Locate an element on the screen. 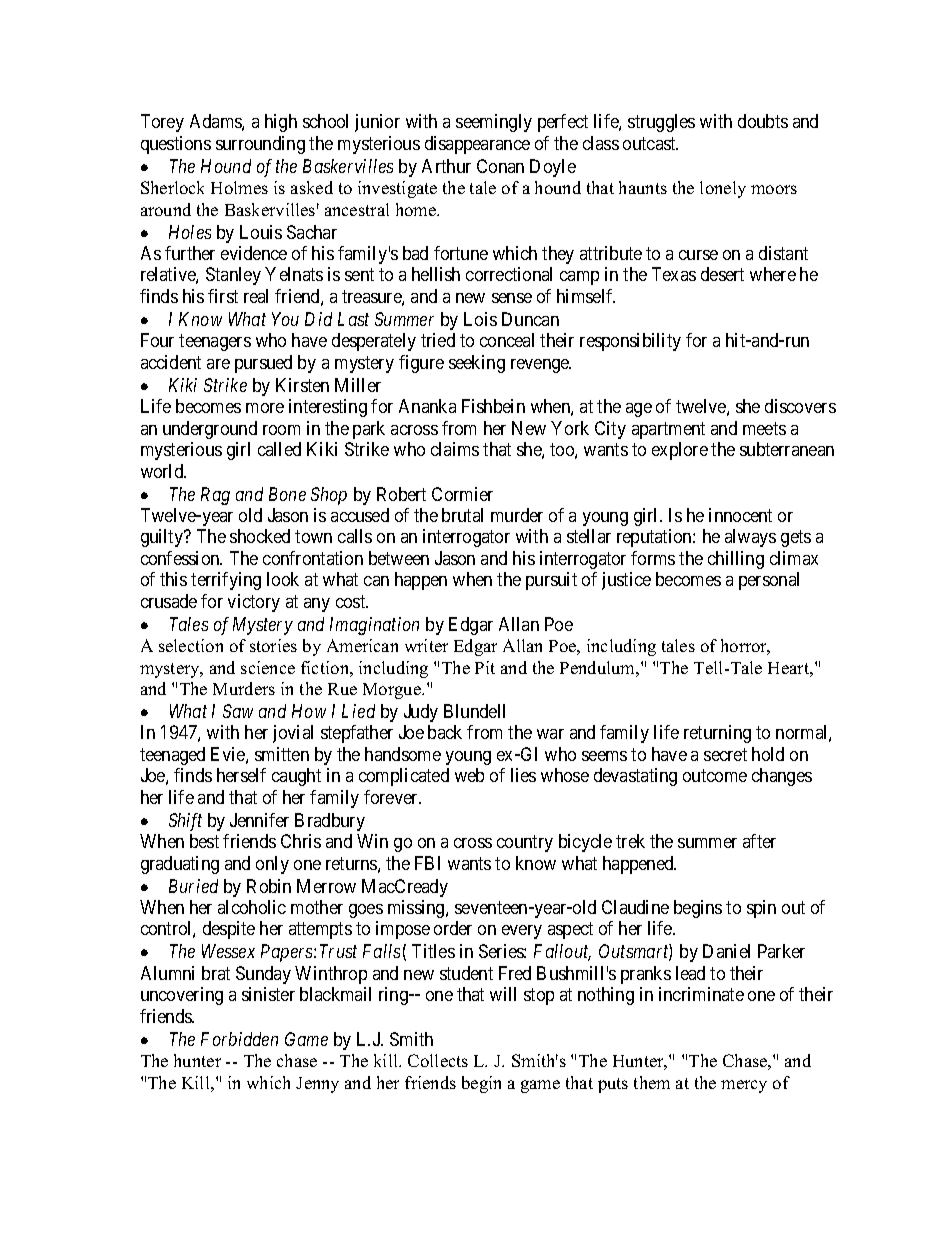 The image size is (952, 1233). surrounding is located at coordinates (260, 145).
